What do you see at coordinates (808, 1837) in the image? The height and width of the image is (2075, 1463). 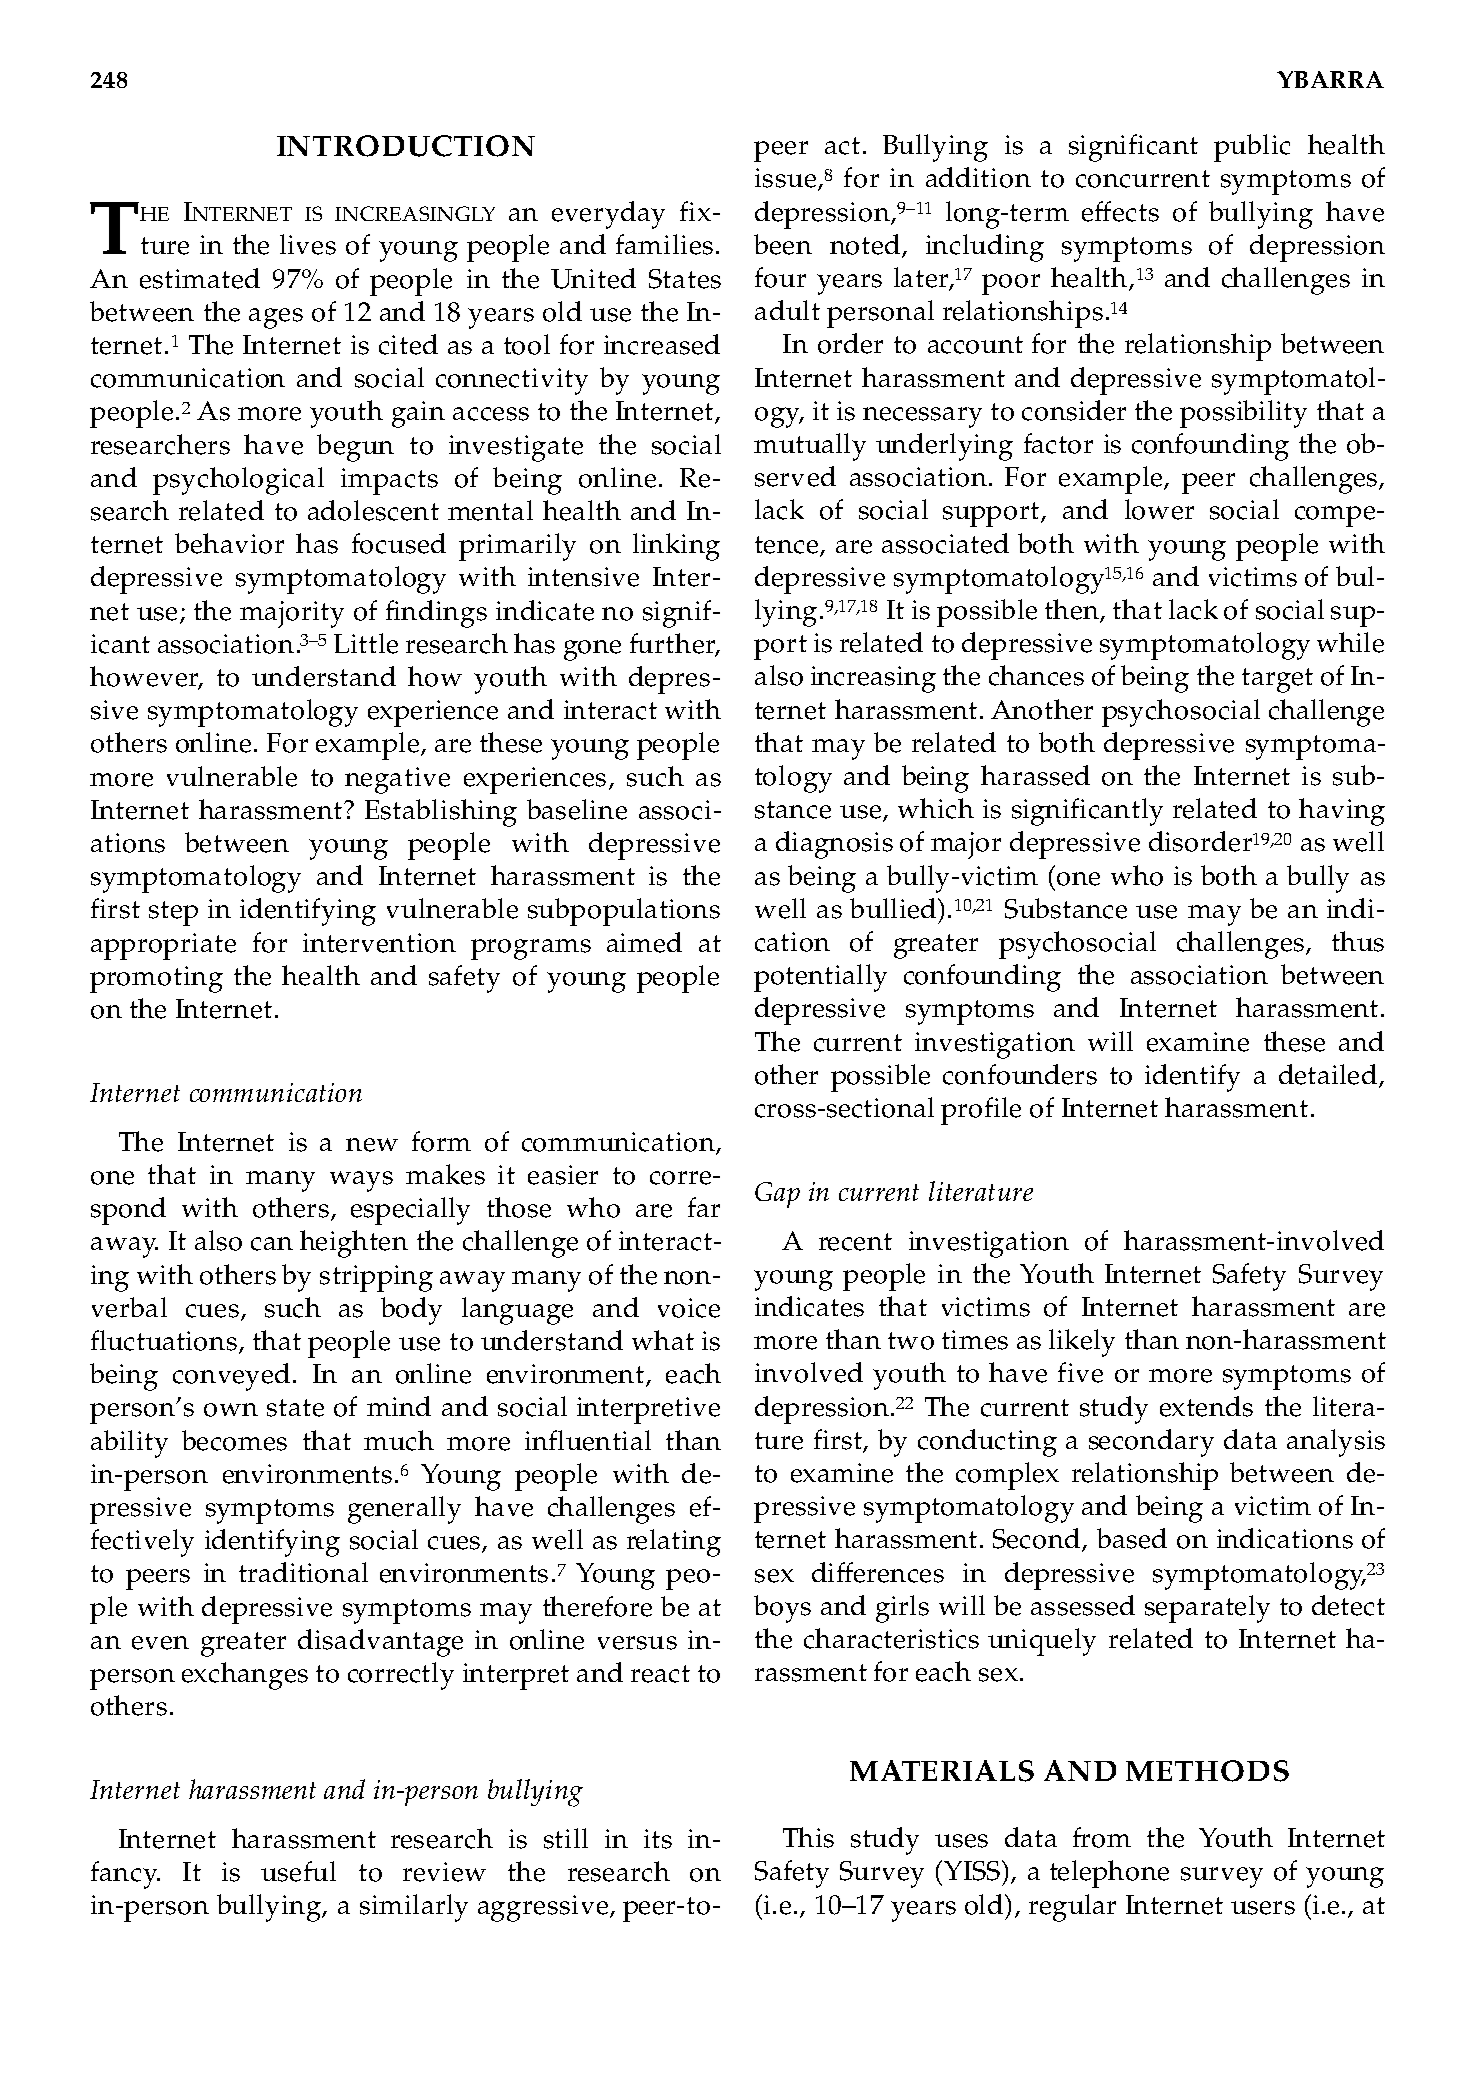 I see `This` at bounding box center [808, 1837].
